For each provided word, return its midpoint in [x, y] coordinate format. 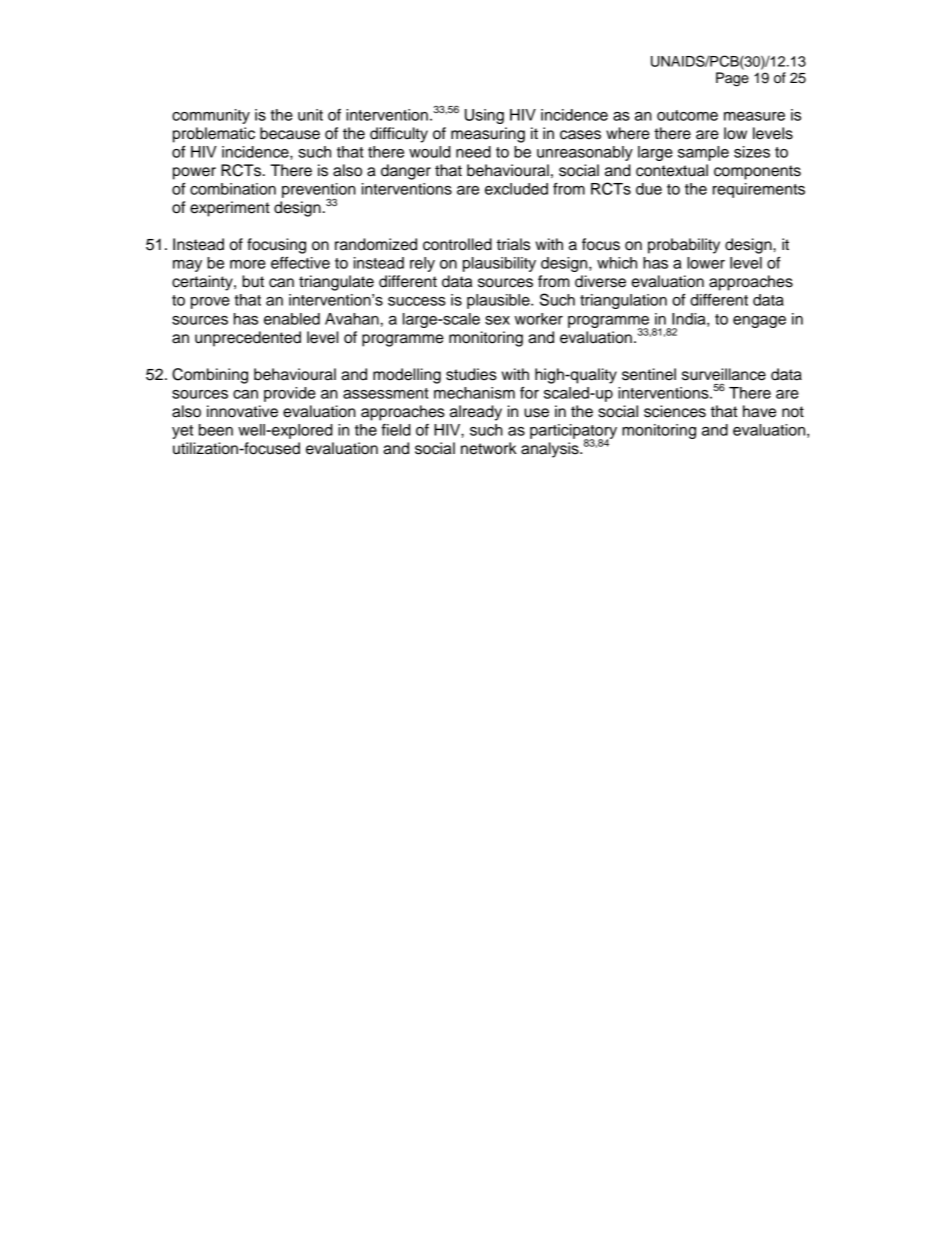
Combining [210, 376]
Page [732, 79]
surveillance [724, 374]
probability [684, 246]
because [290, 133]
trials [513, 244]
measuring [488, 135]
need [473, 152]
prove [210, 303]
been [216, 430]
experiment [230, 209]
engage [759, 322]
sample [703, 153]
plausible [499, 301]
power [194, 173]
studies [471, 374]
